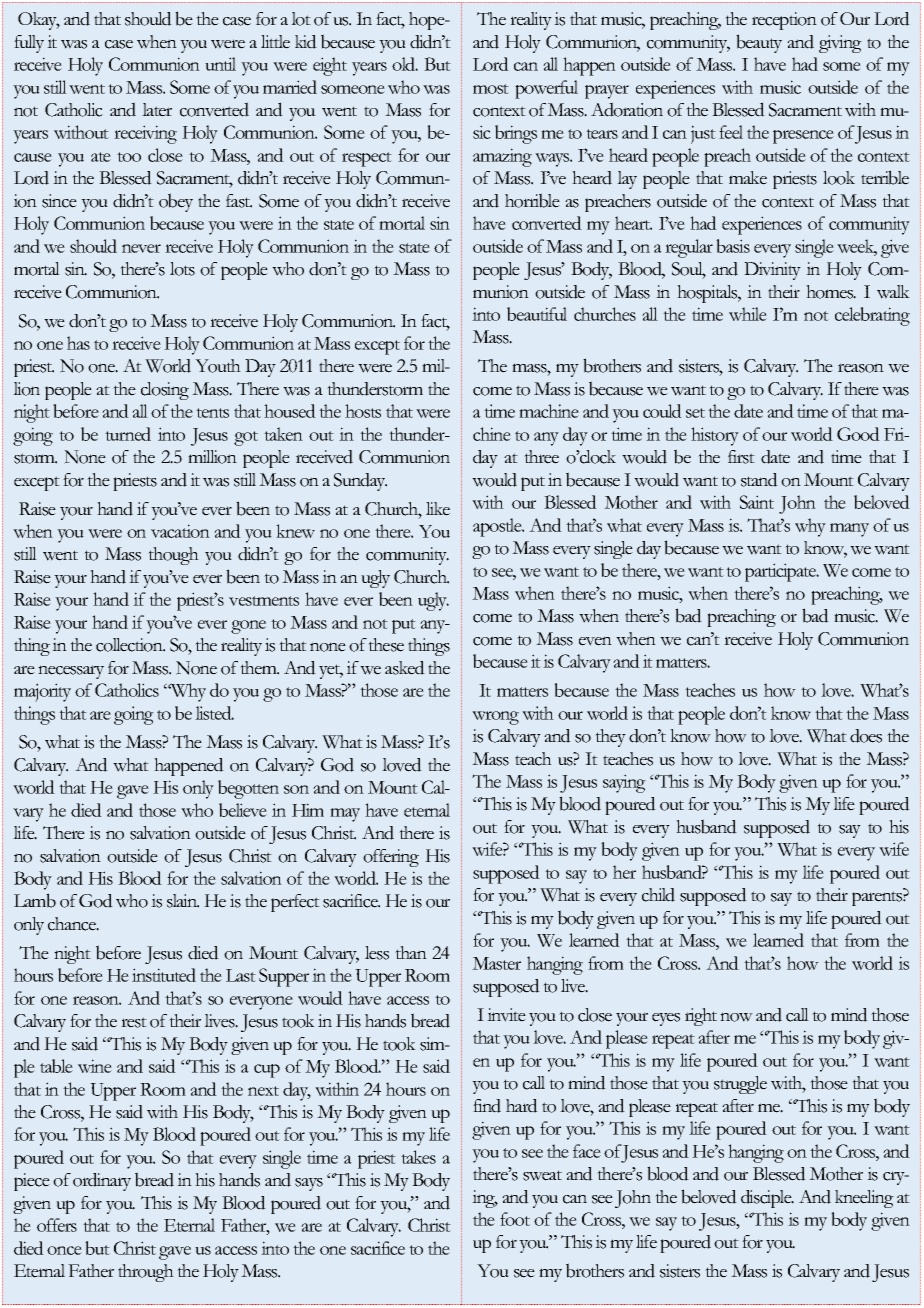 Image resolution: width=924 pixels, height=1308 pixels. I want to click on foot, so click(515, 1219).
